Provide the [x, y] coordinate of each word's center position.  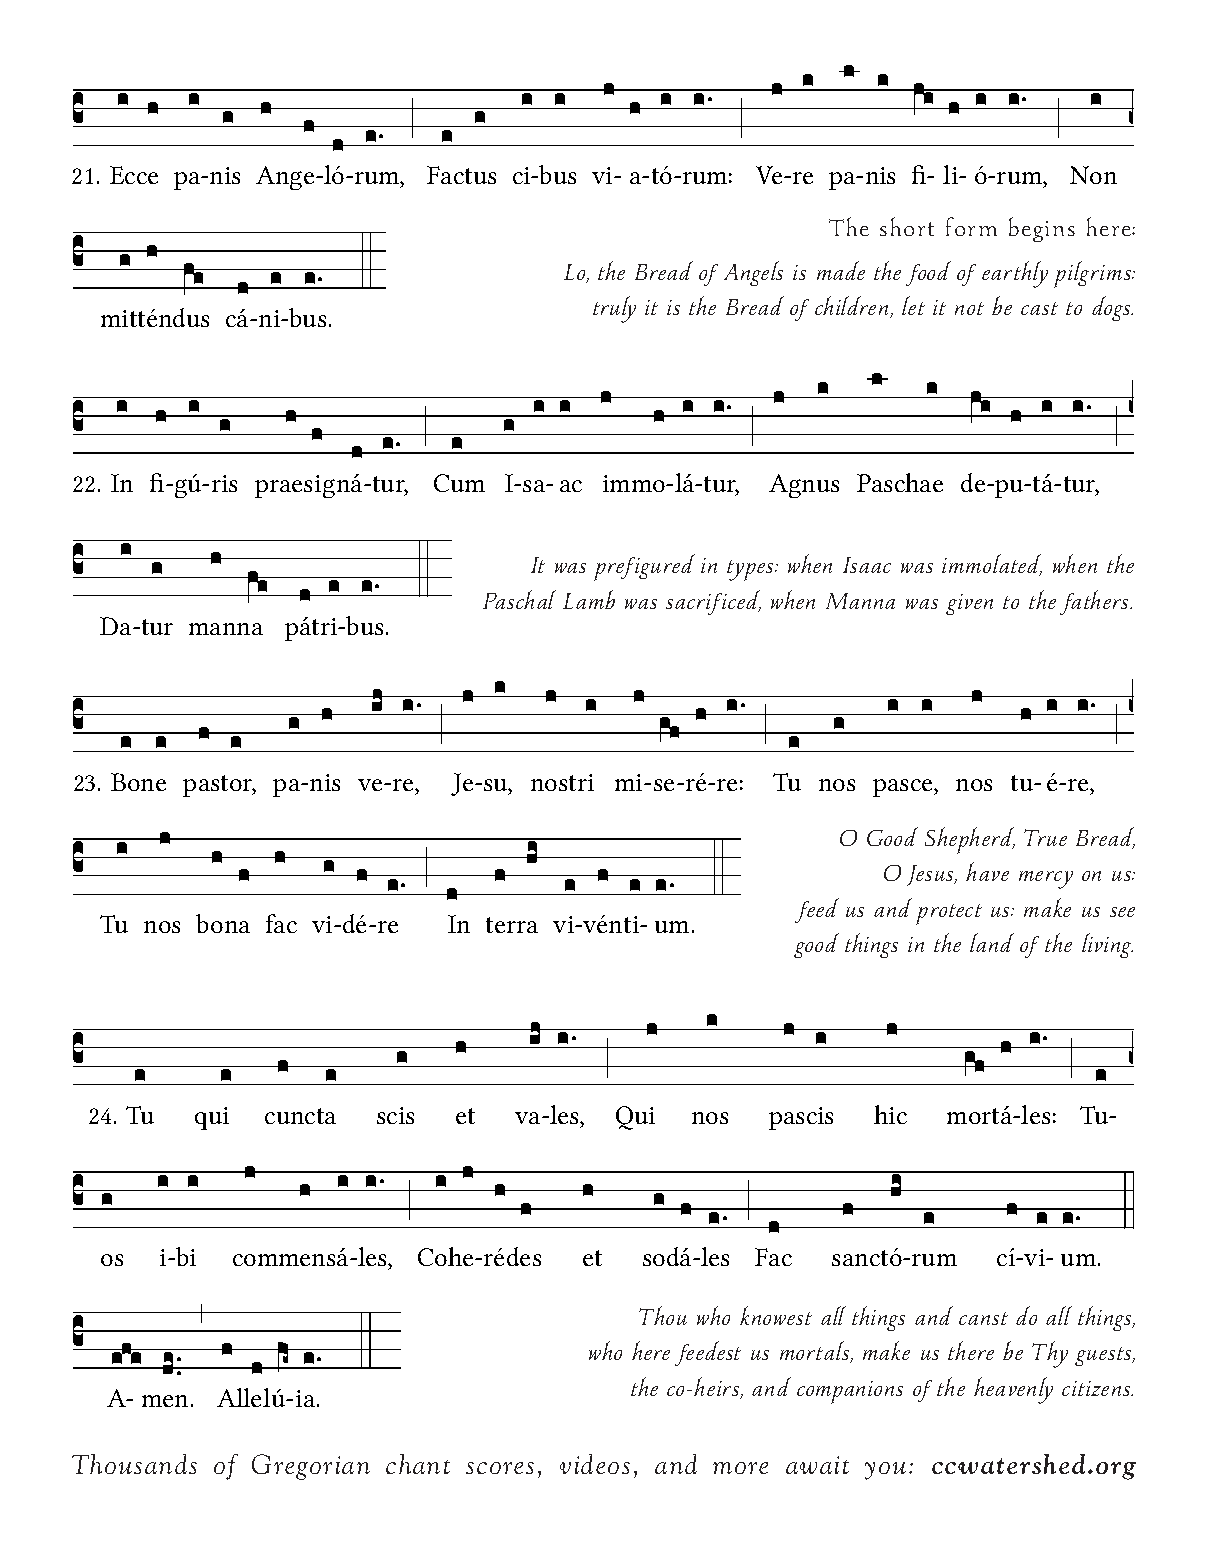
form [971, 226]
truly [614, 309]
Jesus [931, 875]
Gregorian [311, 1467]
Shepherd [970, 840]
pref [615, 569]
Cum [459, 483]
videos [595, 1464]
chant [418, 1464]
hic [890, 1114]
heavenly [1013, 1390]
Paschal [519, 599]
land [992, 942]
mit [119, 318]
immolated [992, 565]
